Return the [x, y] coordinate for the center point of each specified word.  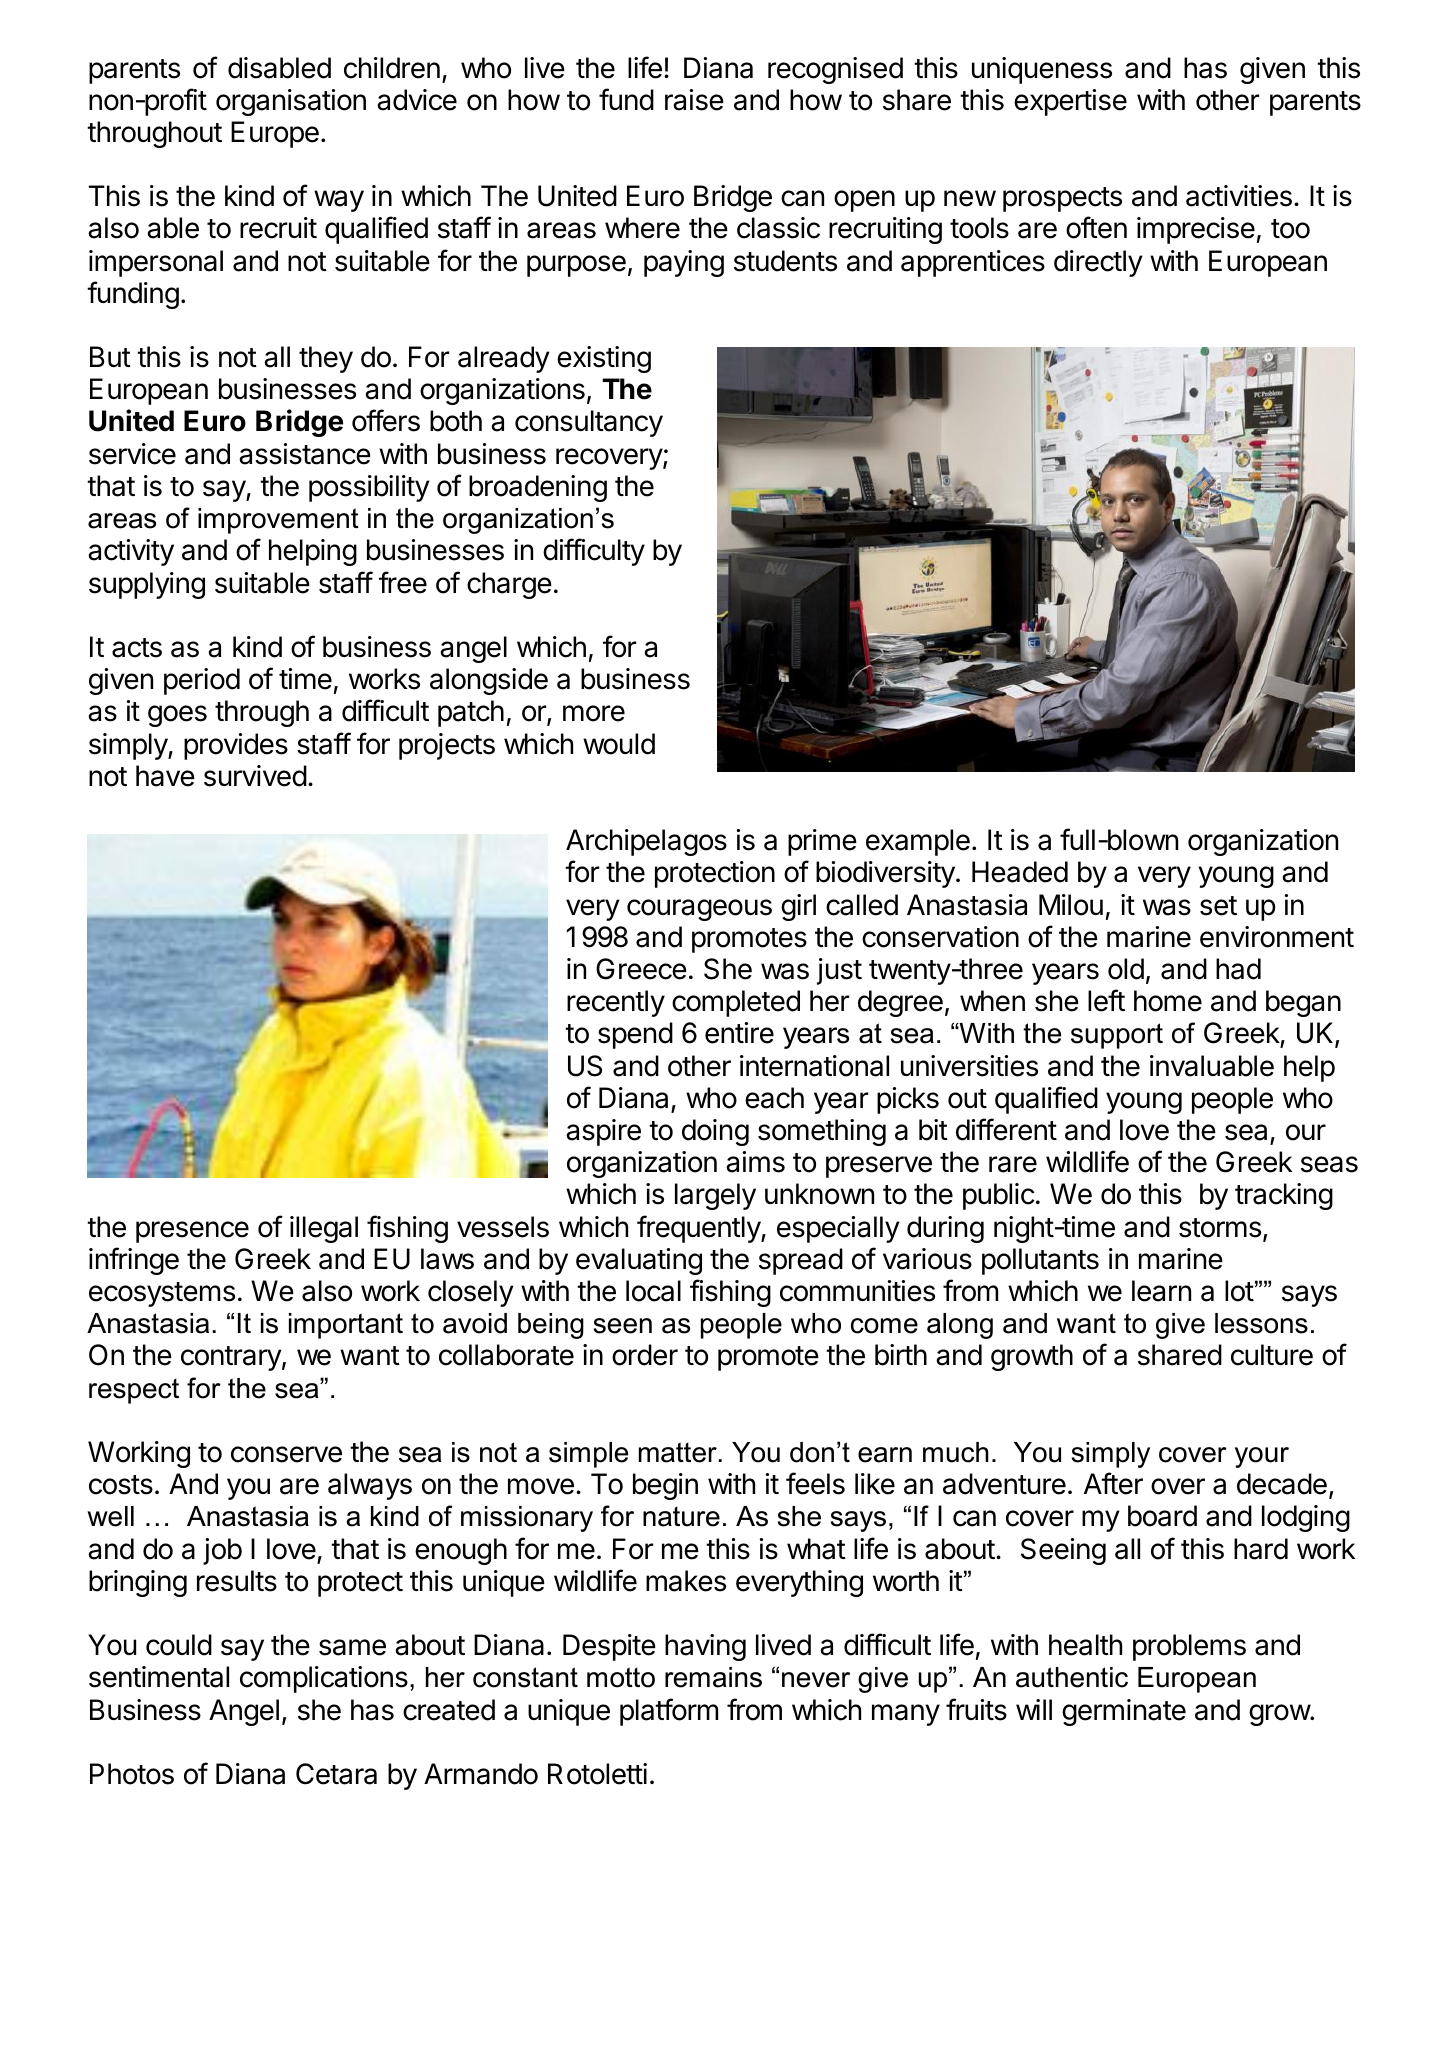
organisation [291, 102]
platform [669, 1712]
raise [694, 100]
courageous [699, 910]
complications [324, 1679]
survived [255, 776]
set [1218, 906]
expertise [1070, 102]
